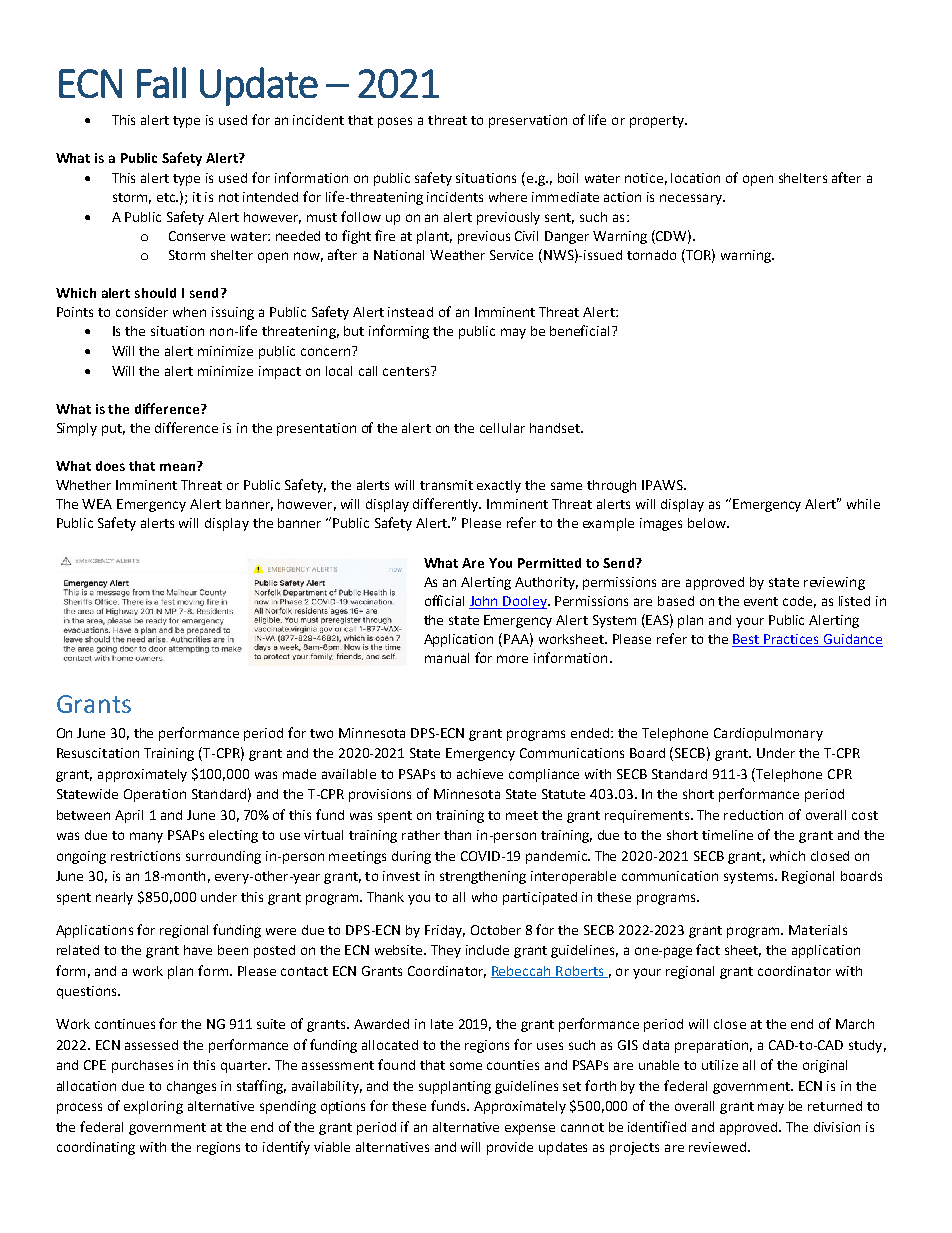 The image size is (952, 1233). I want to click on preservation, so click(528, 121).
